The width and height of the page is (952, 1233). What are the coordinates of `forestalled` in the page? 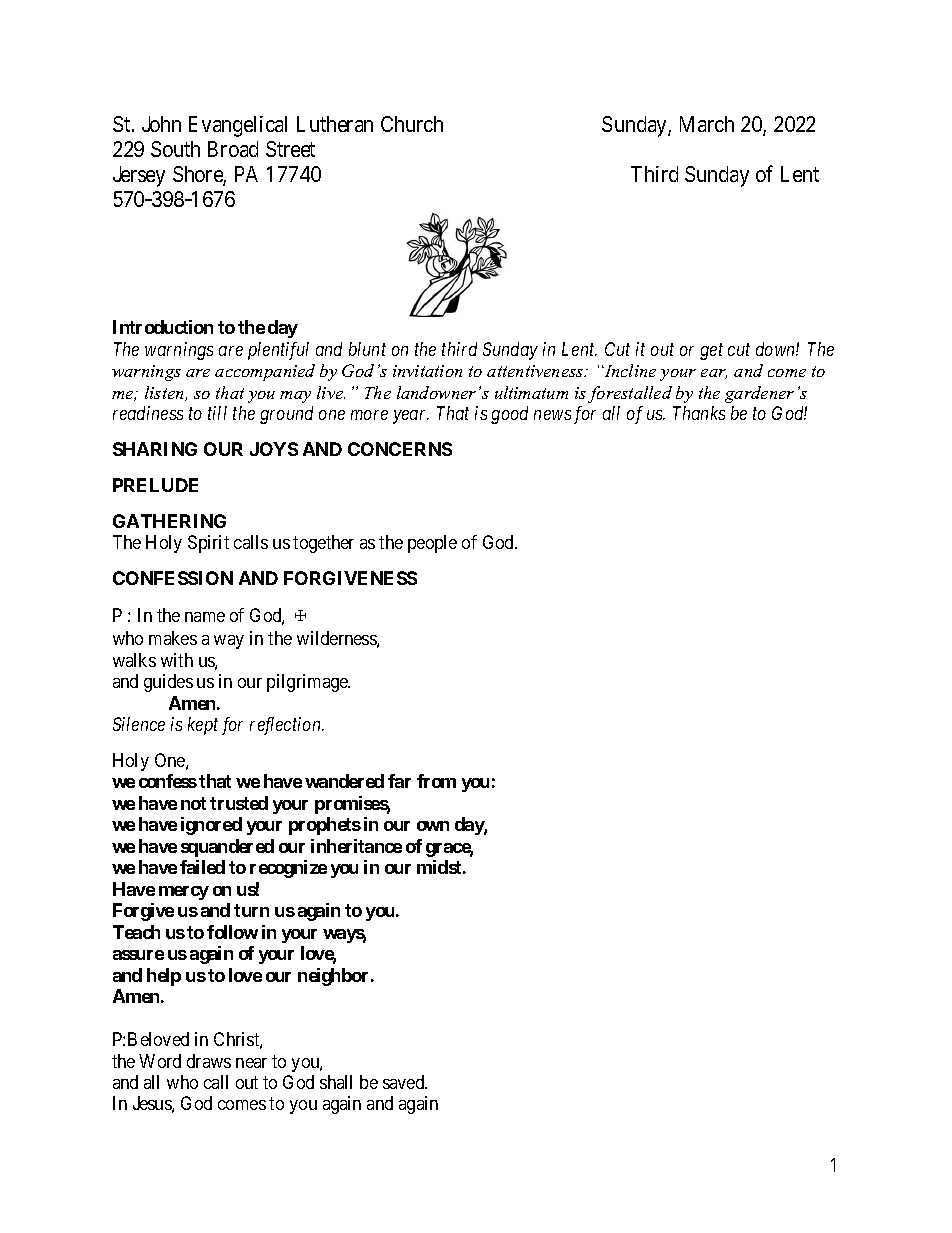 It's located at (630, 394).
